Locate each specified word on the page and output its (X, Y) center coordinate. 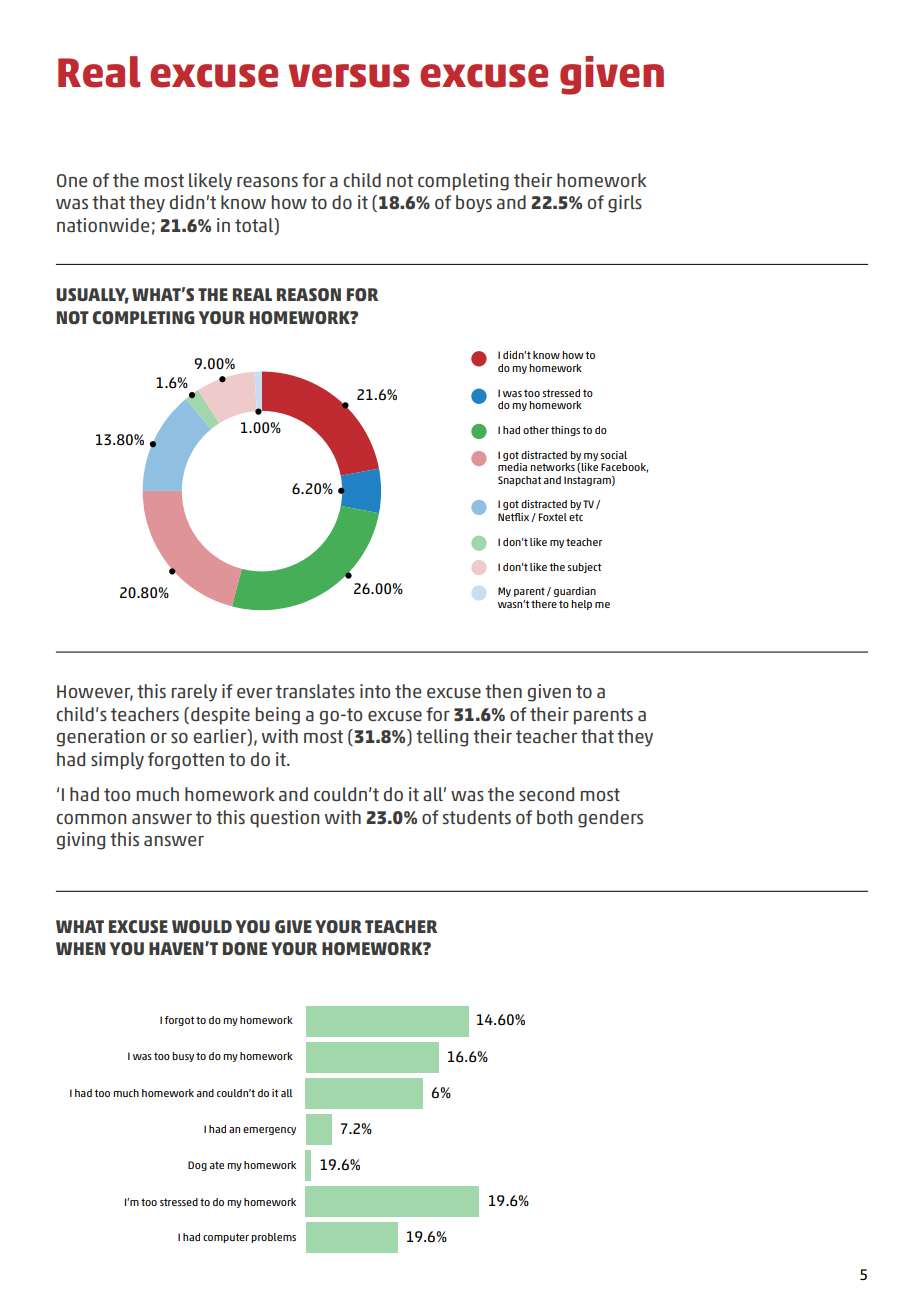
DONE (245, 948)
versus (349, 76)
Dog (197, 1166)
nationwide (103, 225)
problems (273, 1238)
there (544, 604)
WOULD (202, 926)
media (512, 467)
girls (625, 204)
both (554, 817)
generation (101, 738)
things (565, 431)
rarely (194, 693)
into (375, 691)
